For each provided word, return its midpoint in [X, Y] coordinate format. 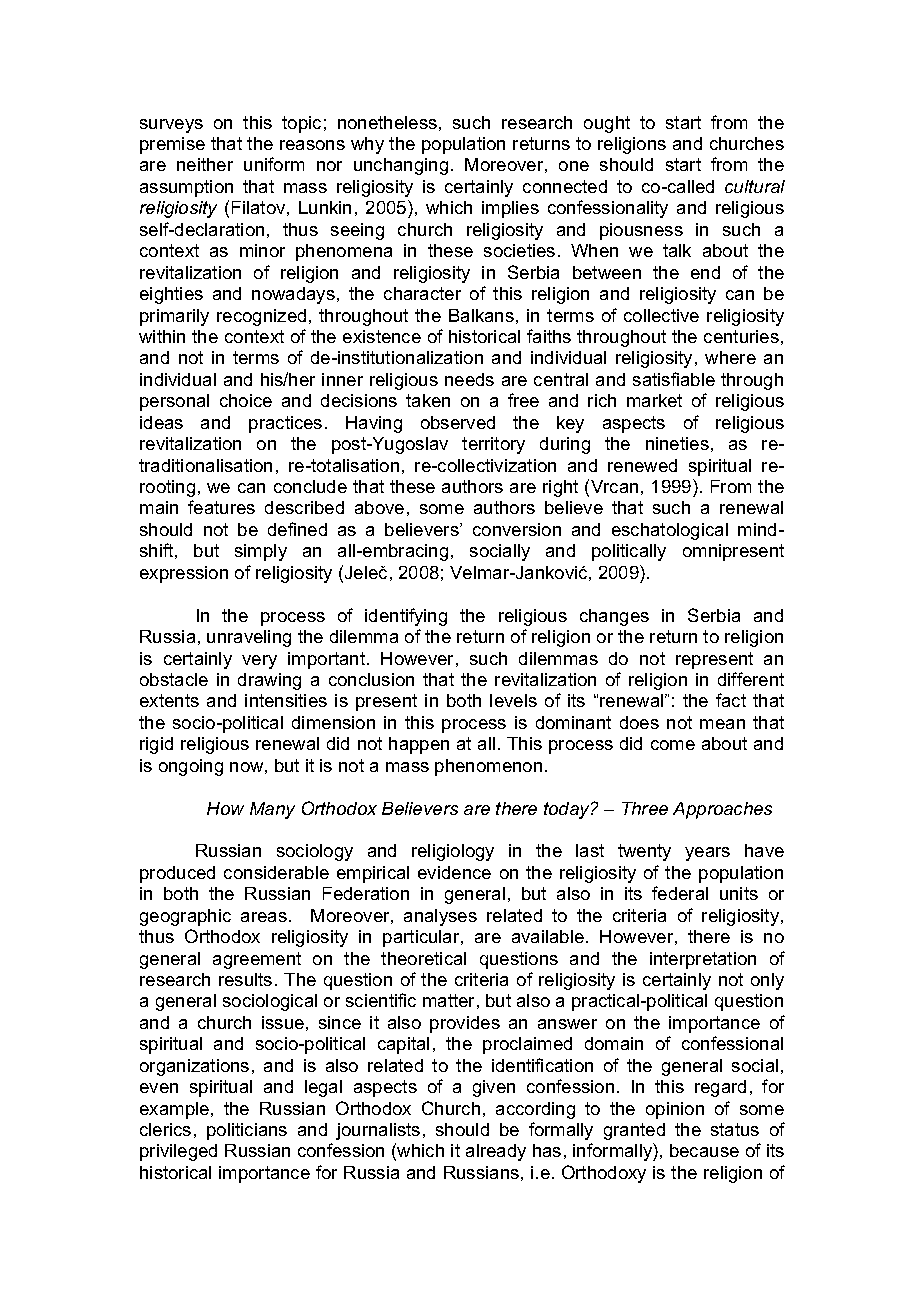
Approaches [722, 810]
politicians [247, 1131]
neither [205, 164]
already [496, 1152]
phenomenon [488, 767]
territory [493, 445]
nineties [677, 443]
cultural [755, 186]
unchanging [401, 166]
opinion [675, 1110]
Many [272, 810]
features [221, 507]
